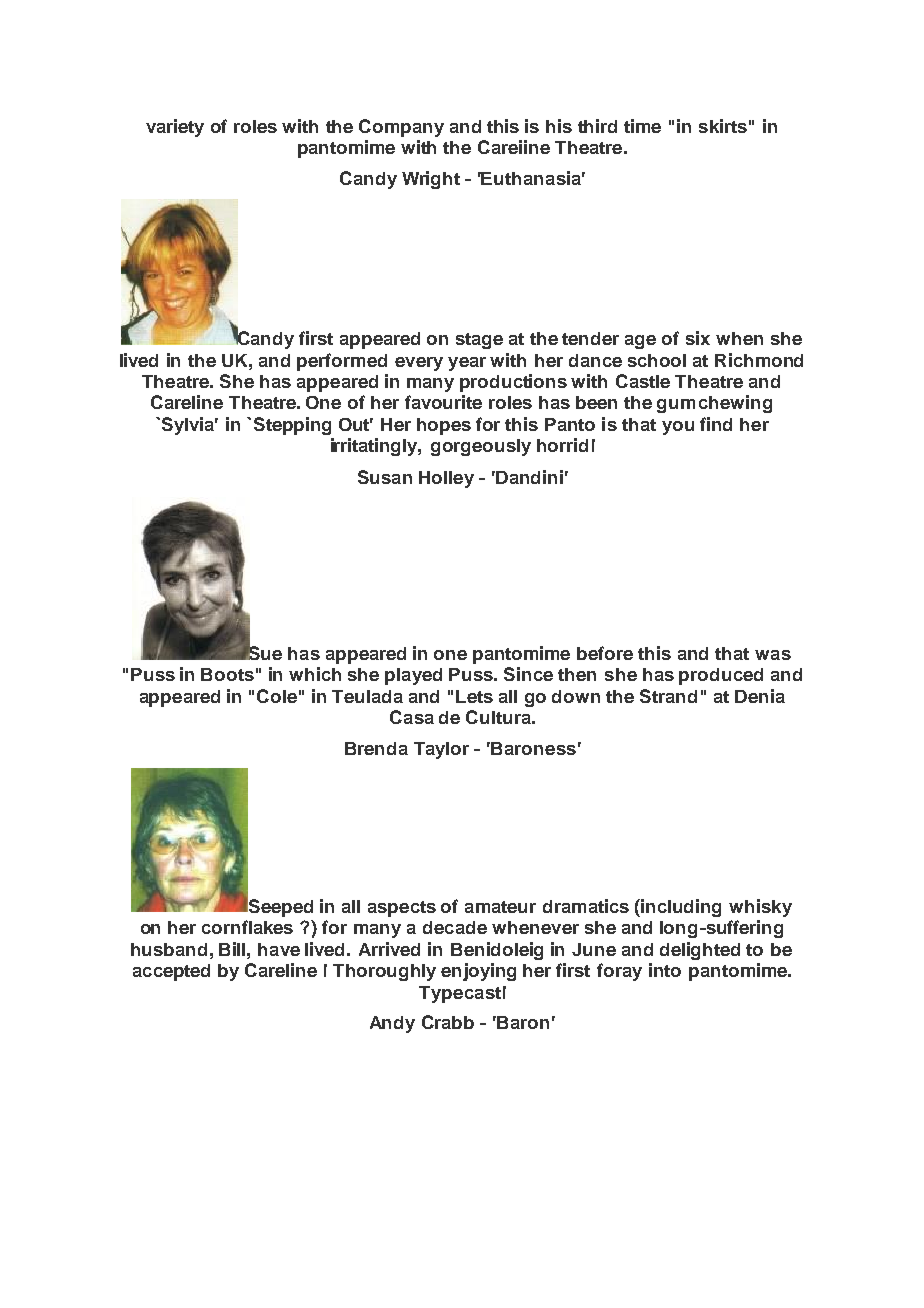 The image size is (924, 1308). I want to click on have, so click(279, 949).
